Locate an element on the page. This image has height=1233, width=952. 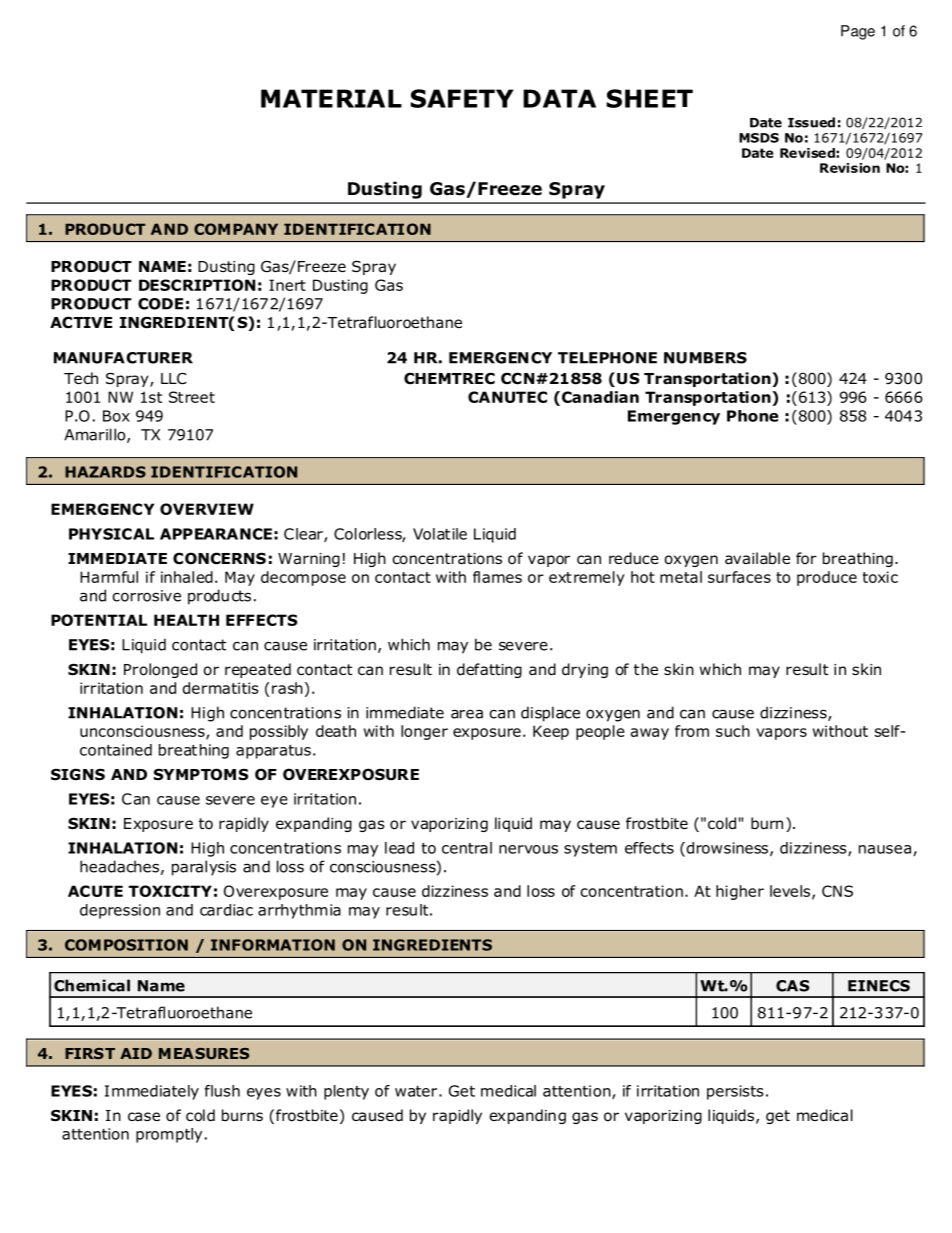
area is located at coordinates (467, 714).
